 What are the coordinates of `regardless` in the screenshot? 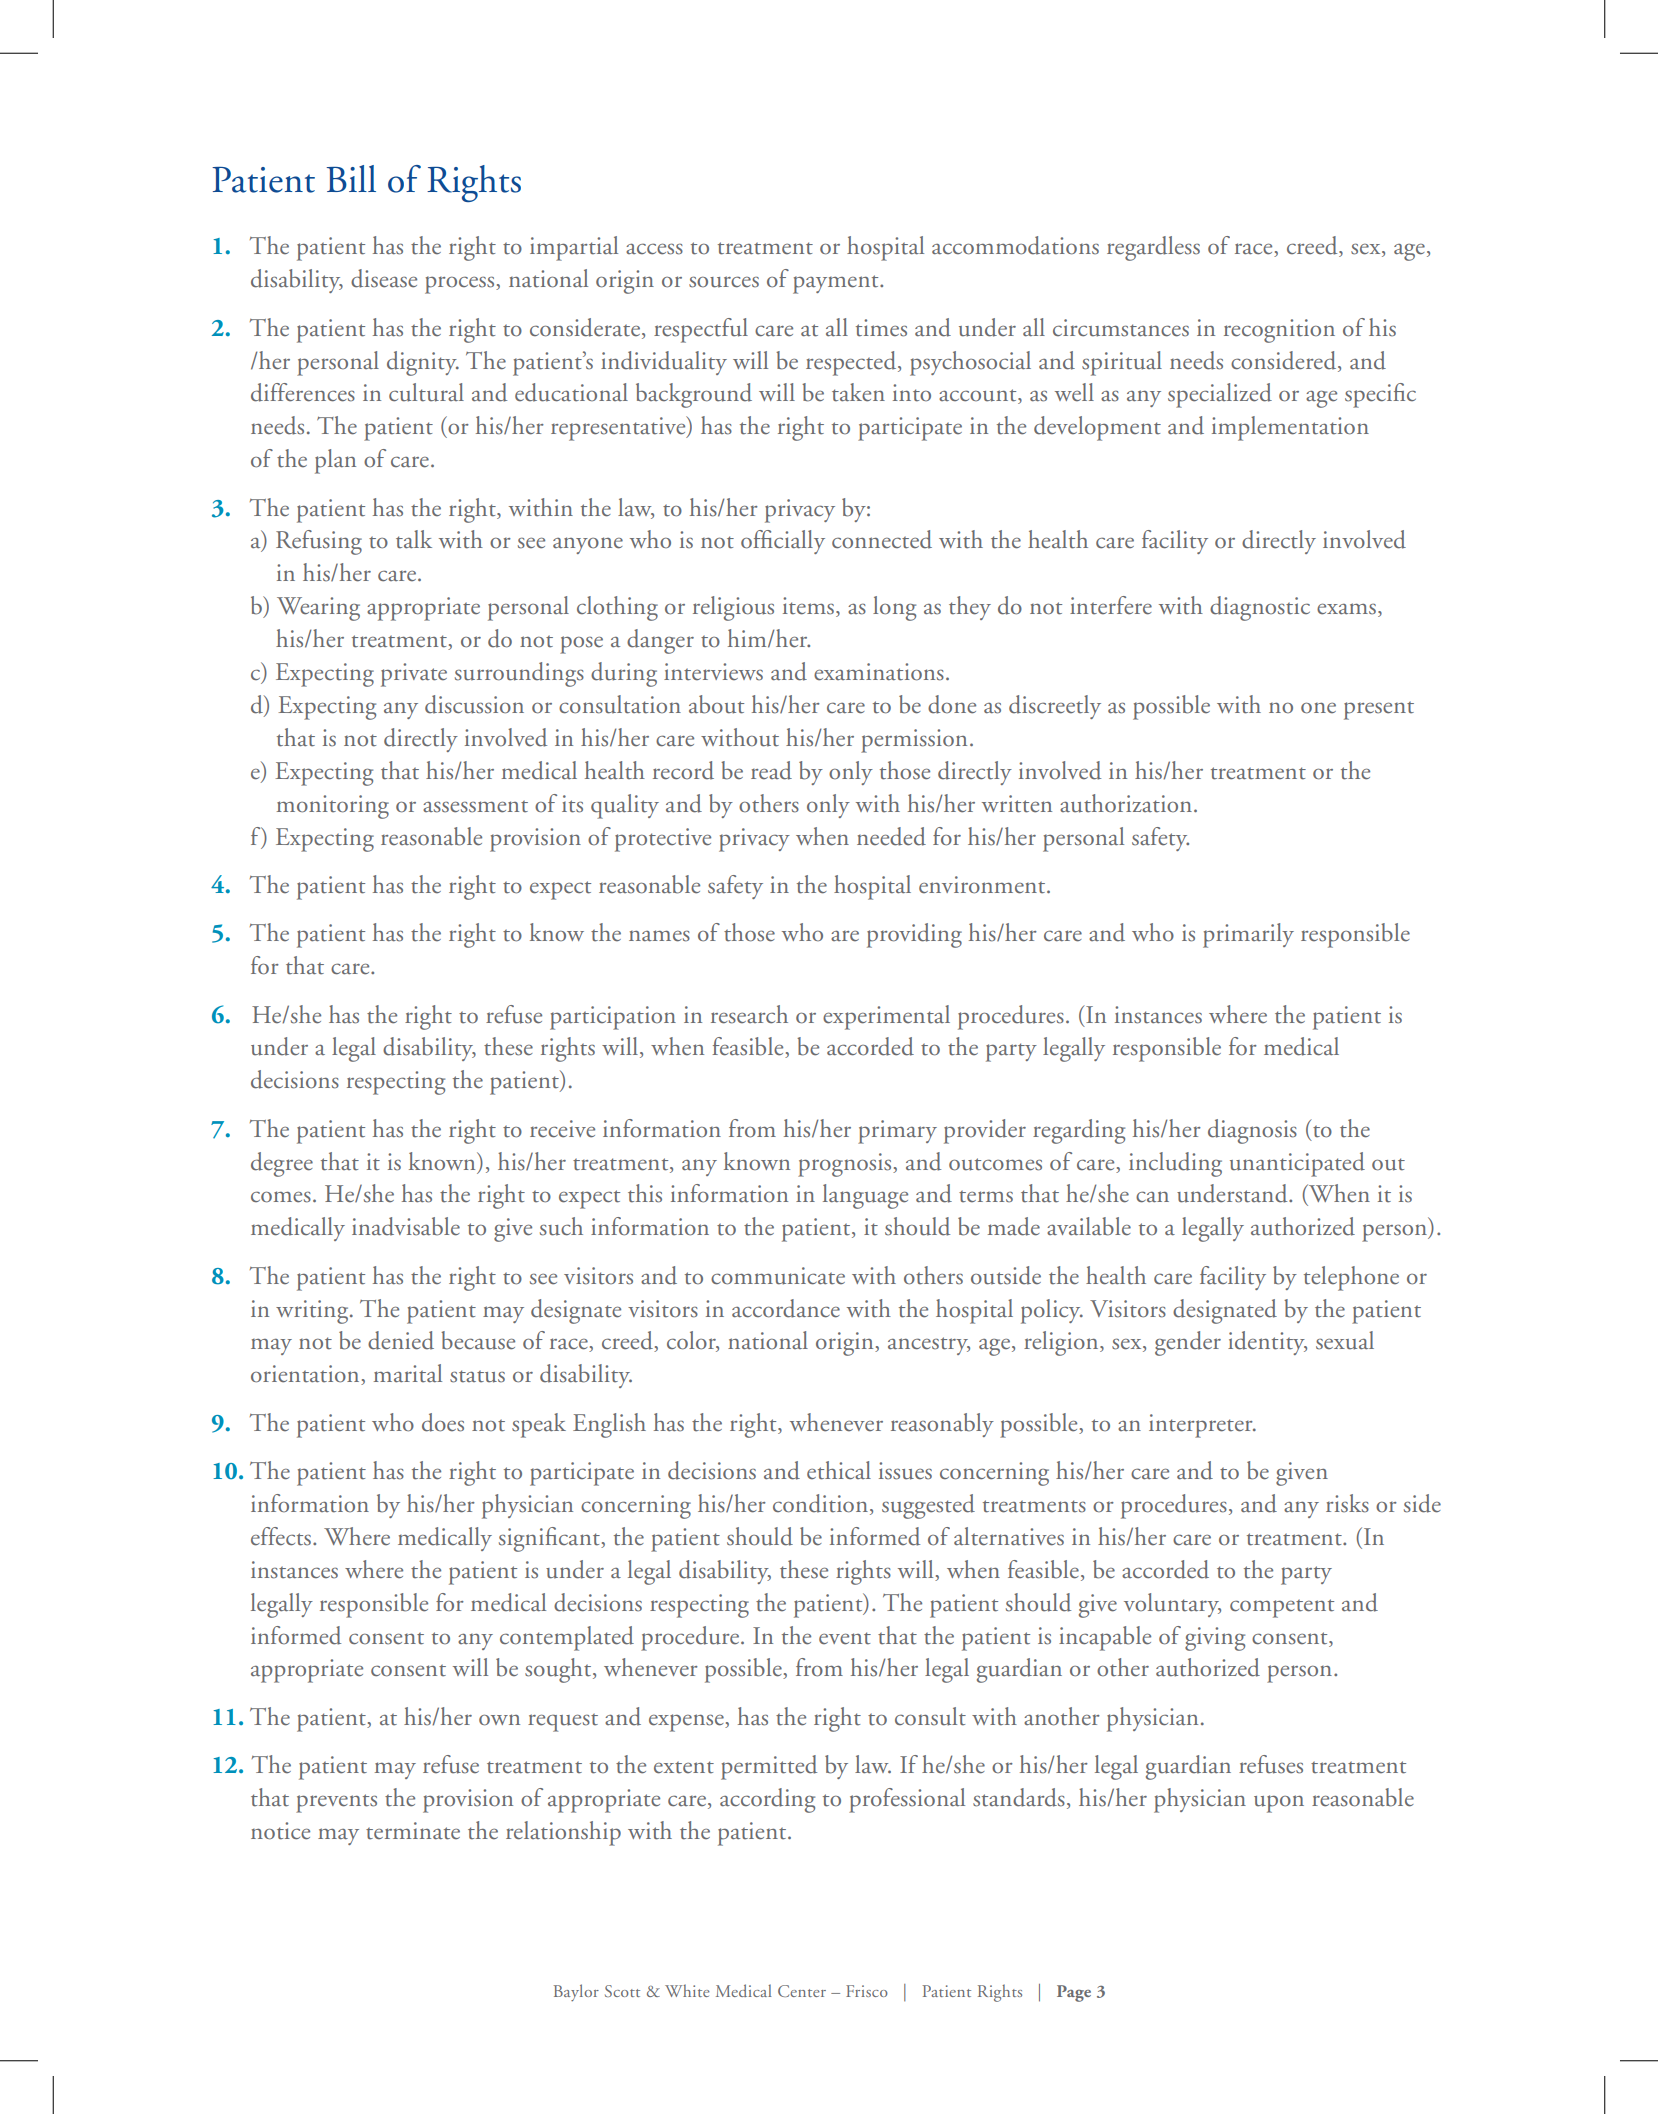 It's located at (1153, 248).
